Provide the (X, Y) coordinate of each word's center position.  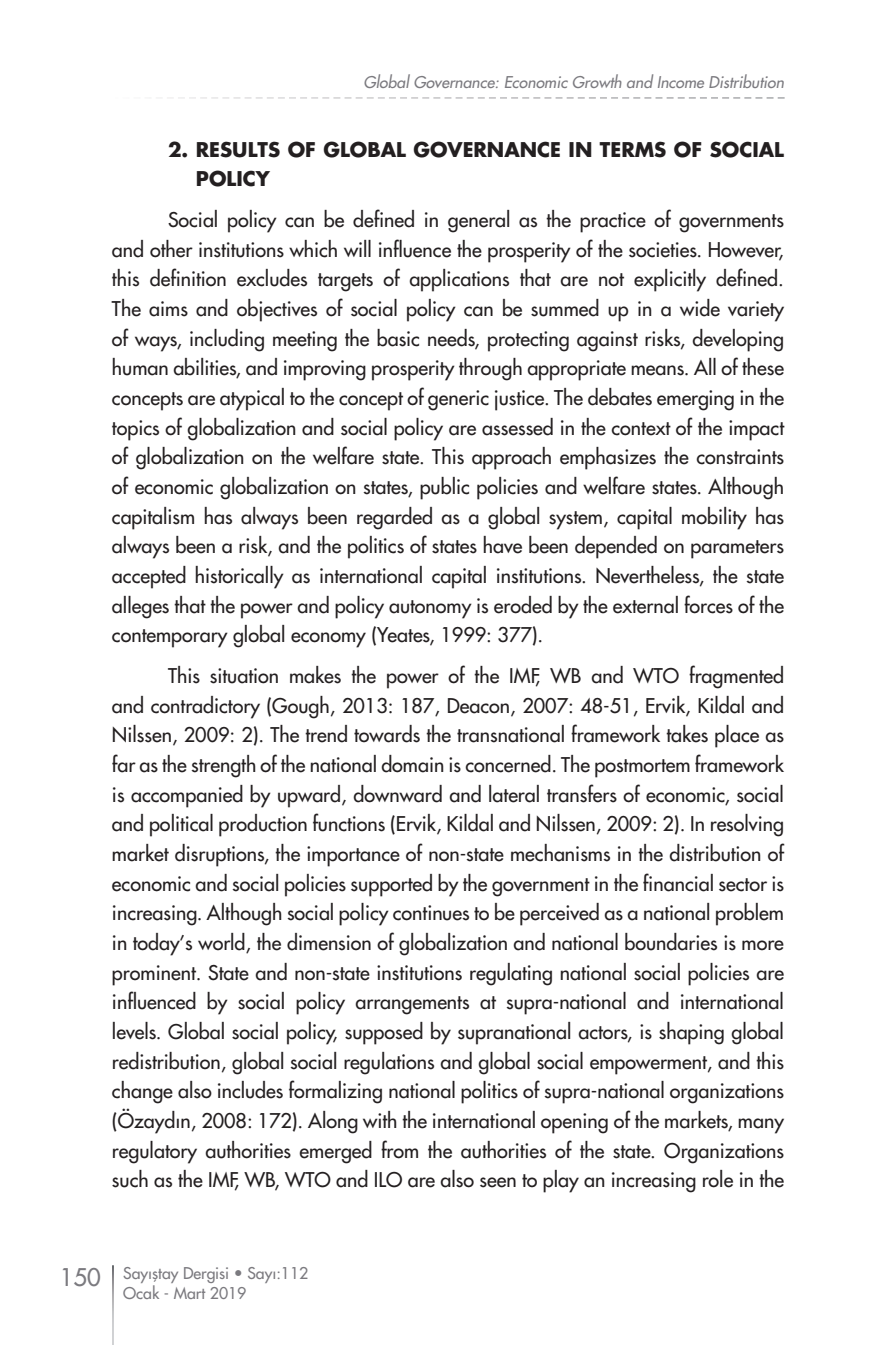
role (718, 1179)
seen (498, 1182)
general (478, 221)
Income (681, 82)
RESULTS (238, 149)
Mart (189, 1293)
